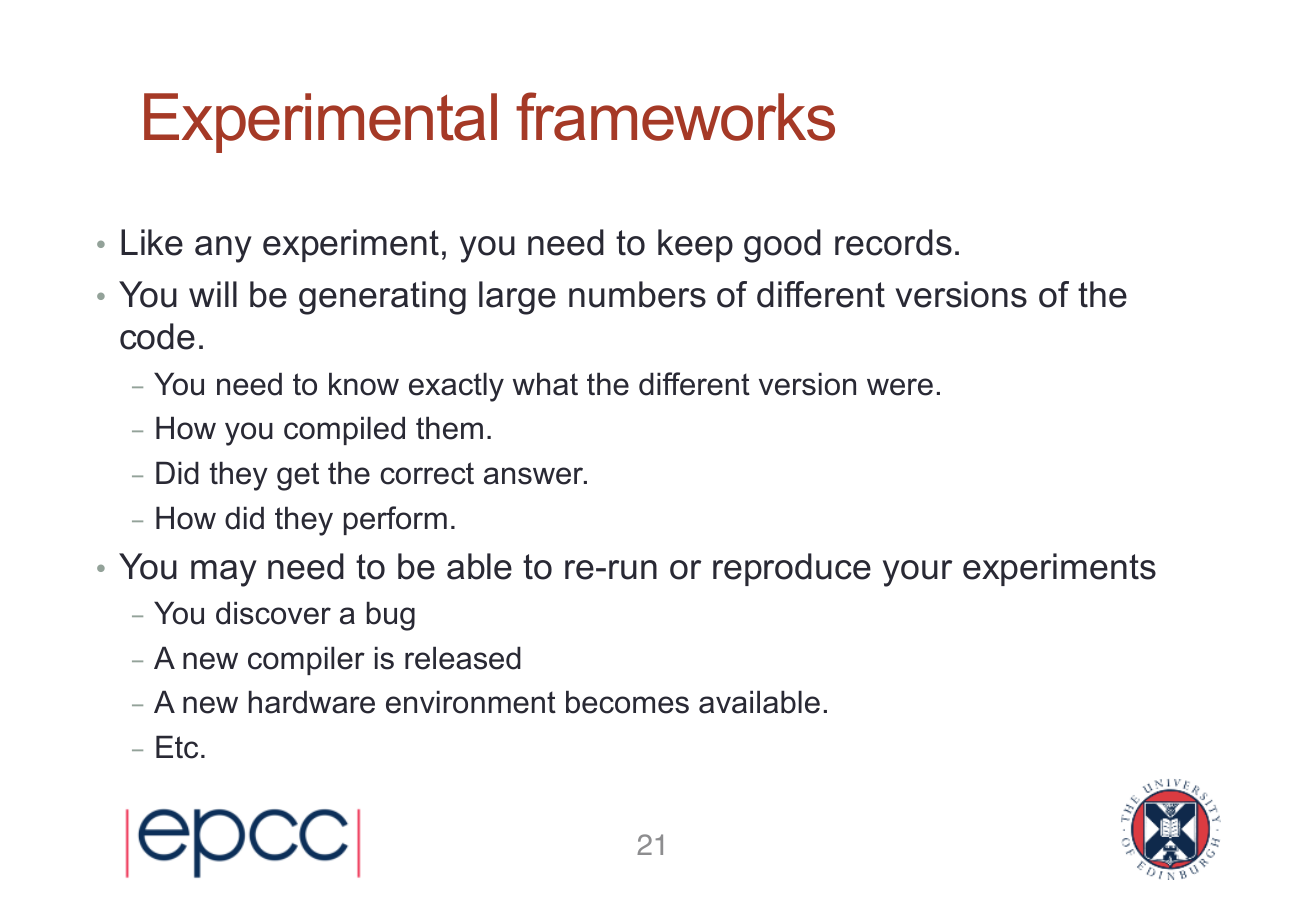 The image size is (1308, 924). I want to click on code, so click(157, 336).
